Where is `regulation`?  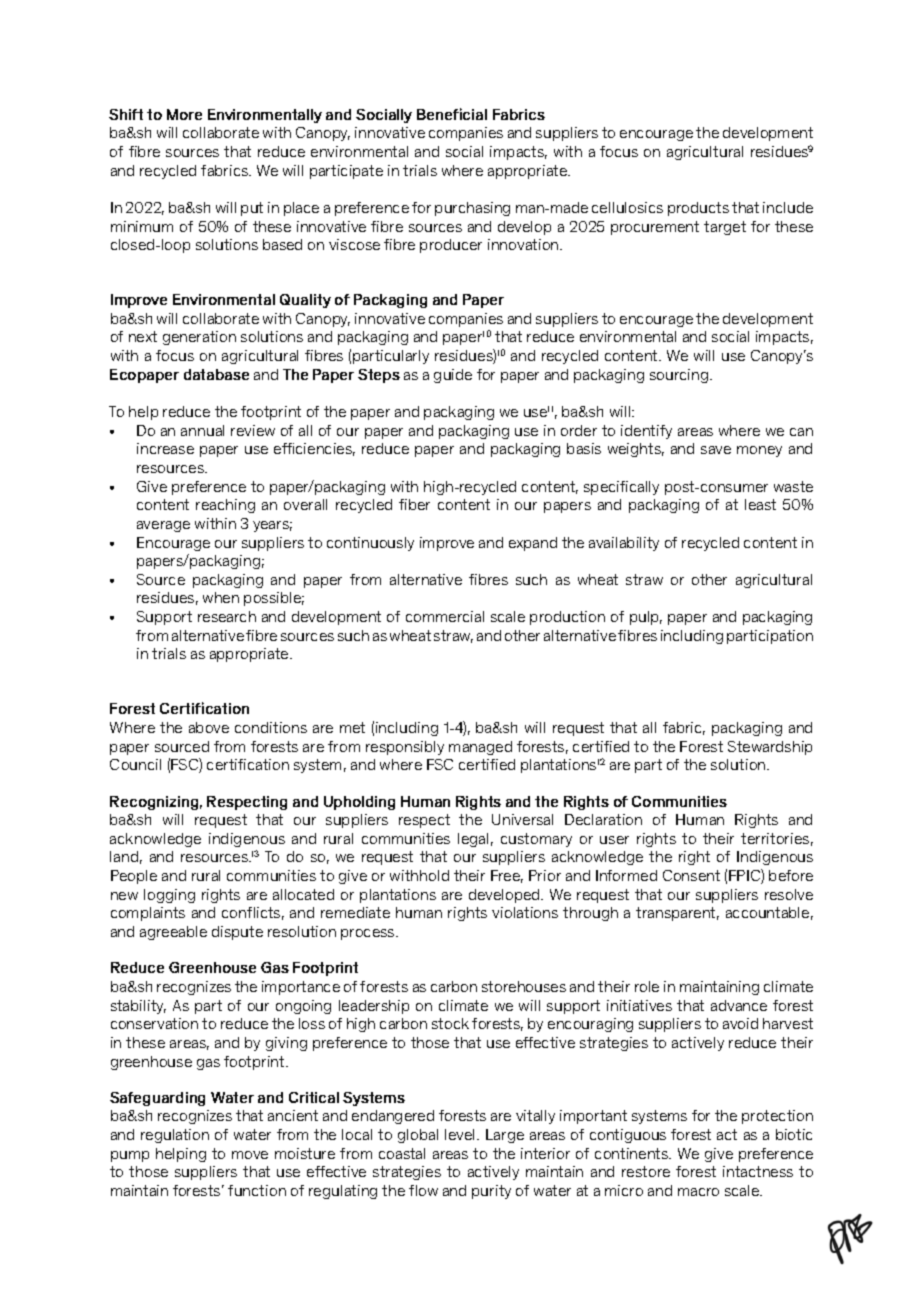
regulation is located at coordinates (175, 1136).
